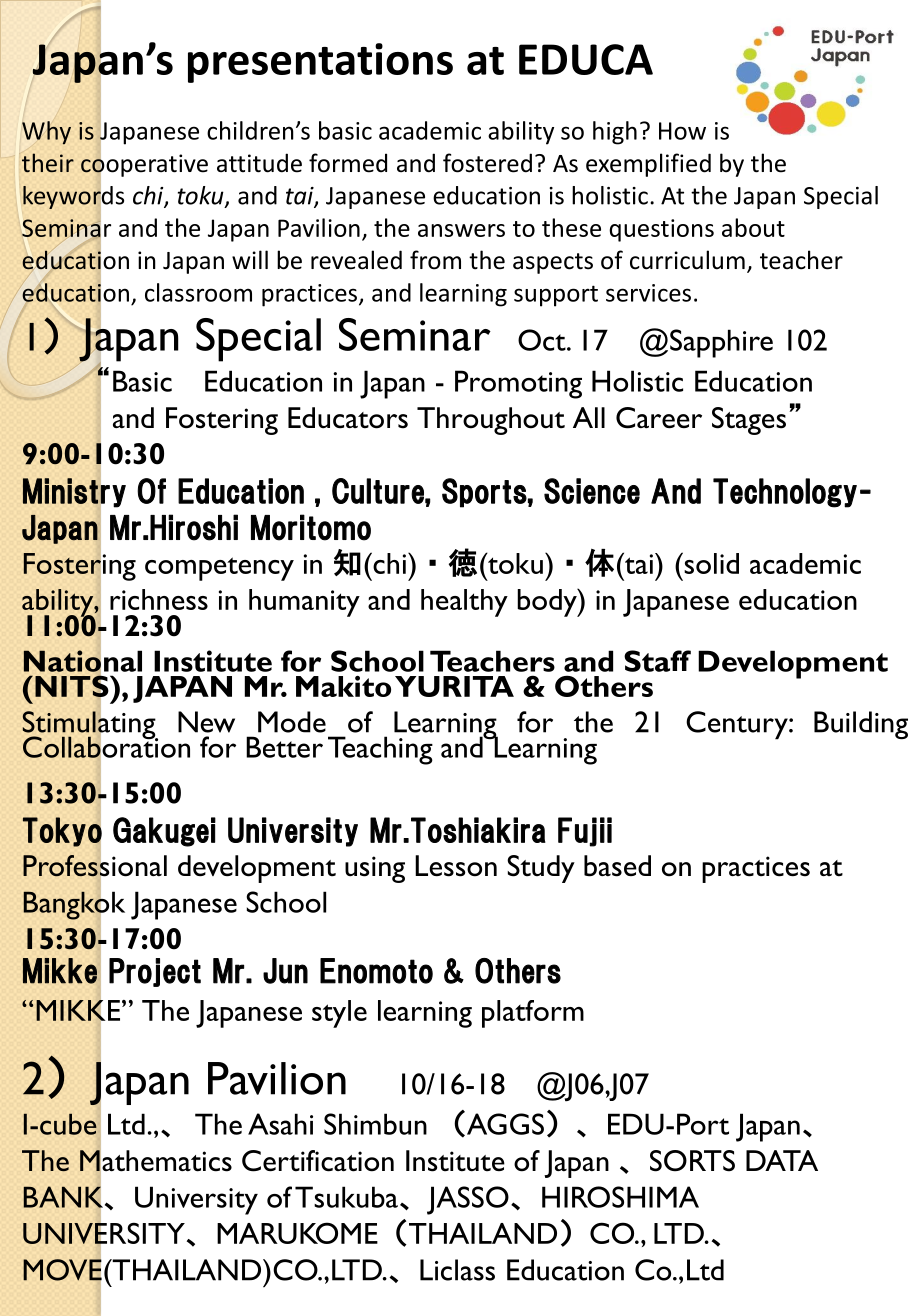 The image size is (911, 1316). I want to click on Asahi, so click(280, 1124).
